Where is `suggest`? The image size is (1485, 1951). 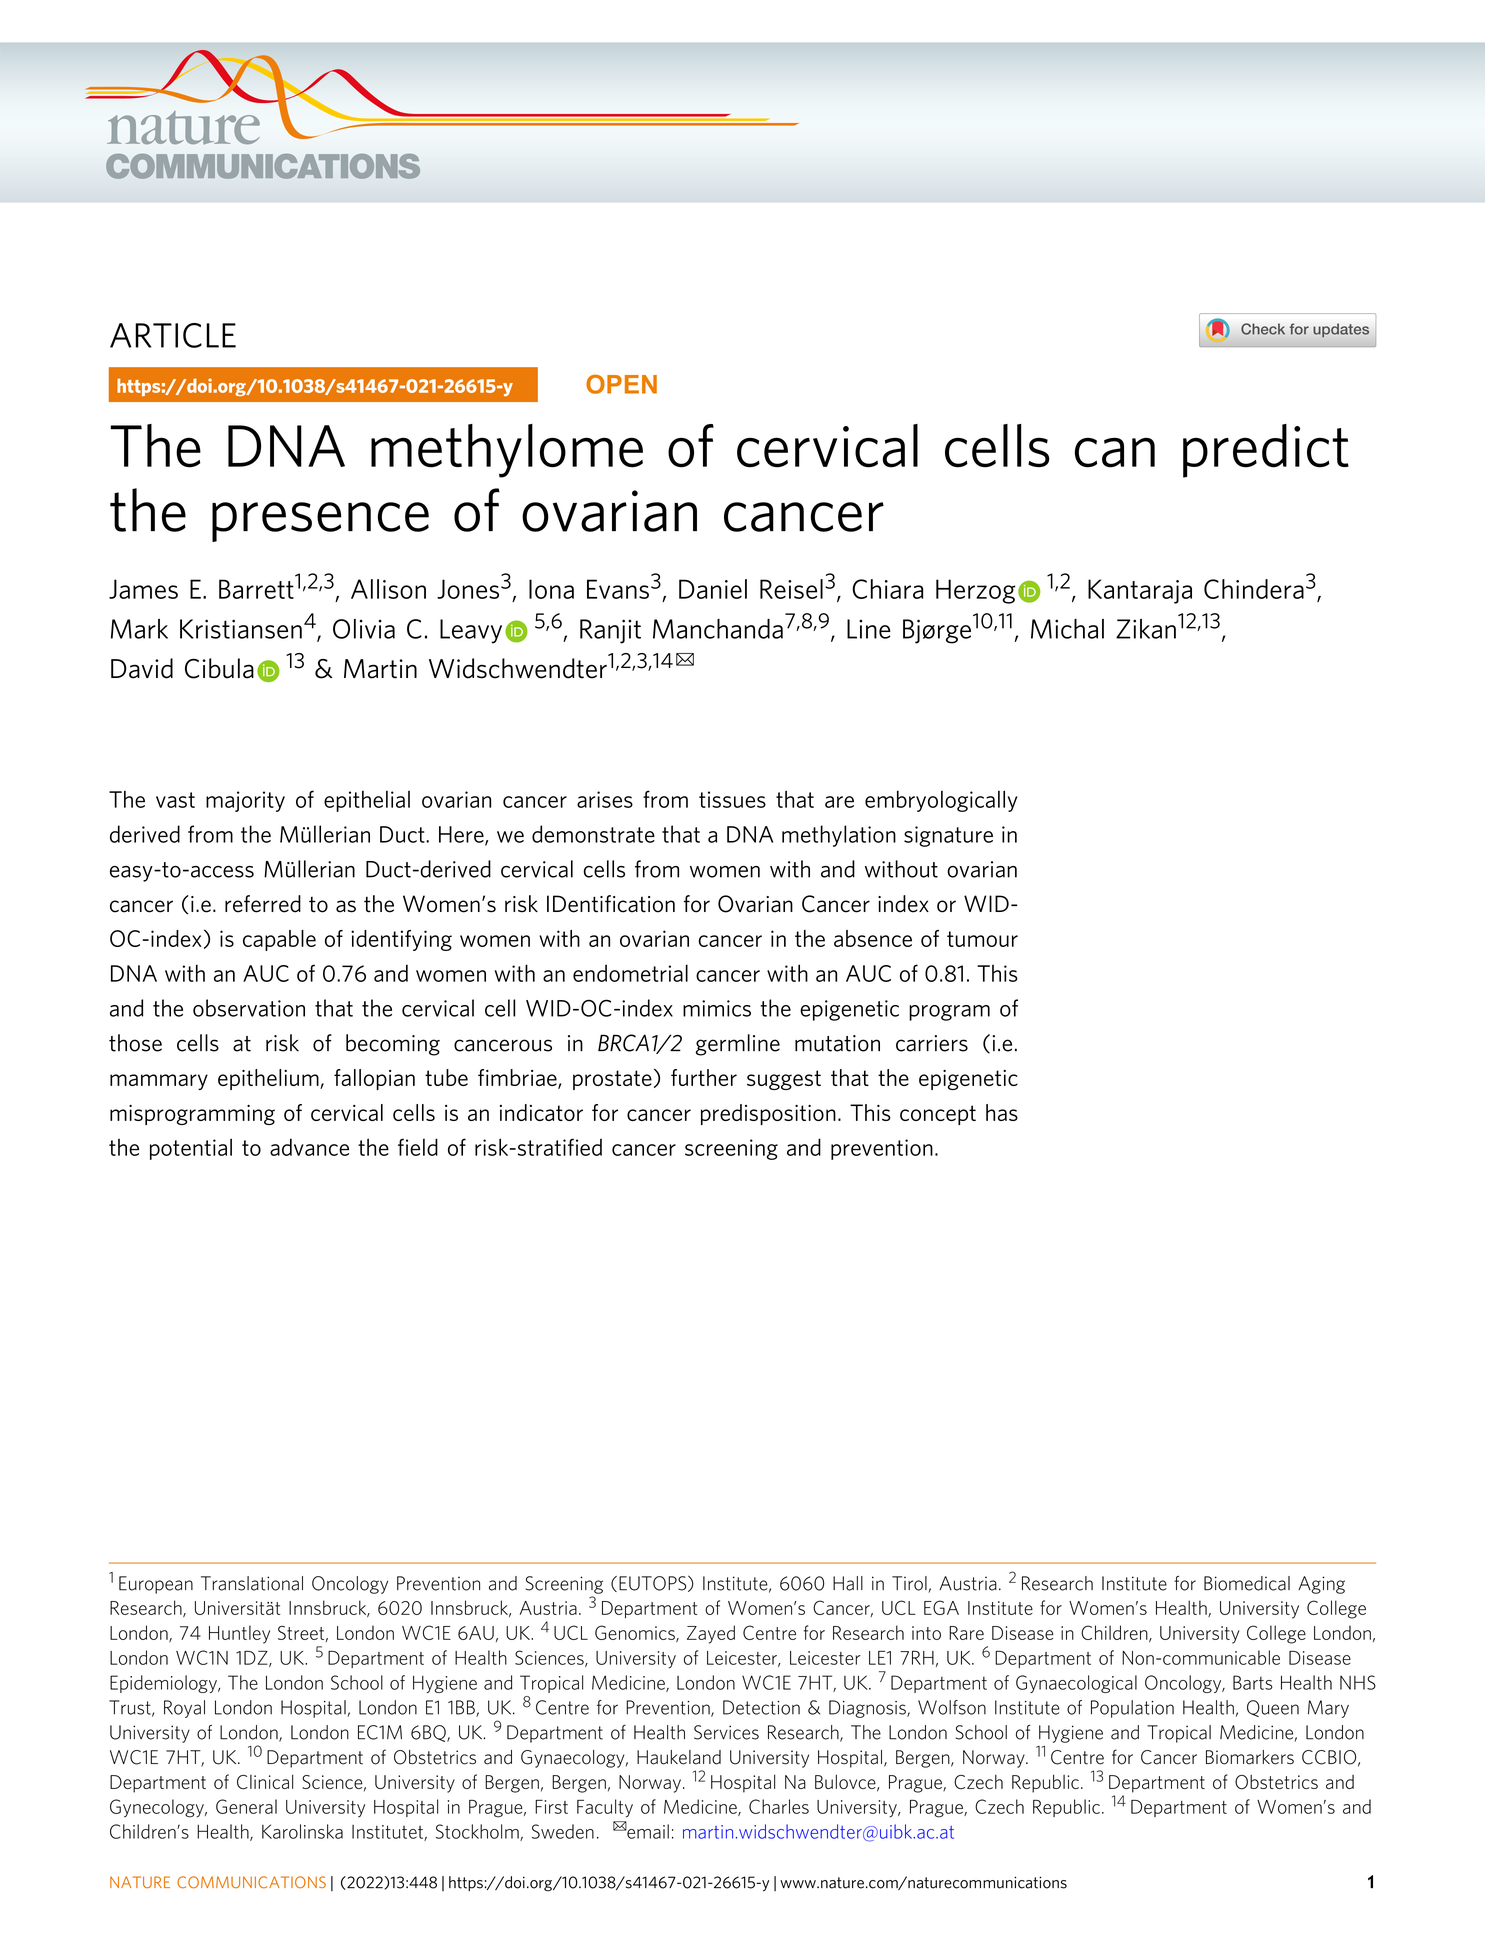 suggest is located at coordinates (784, 1080).
